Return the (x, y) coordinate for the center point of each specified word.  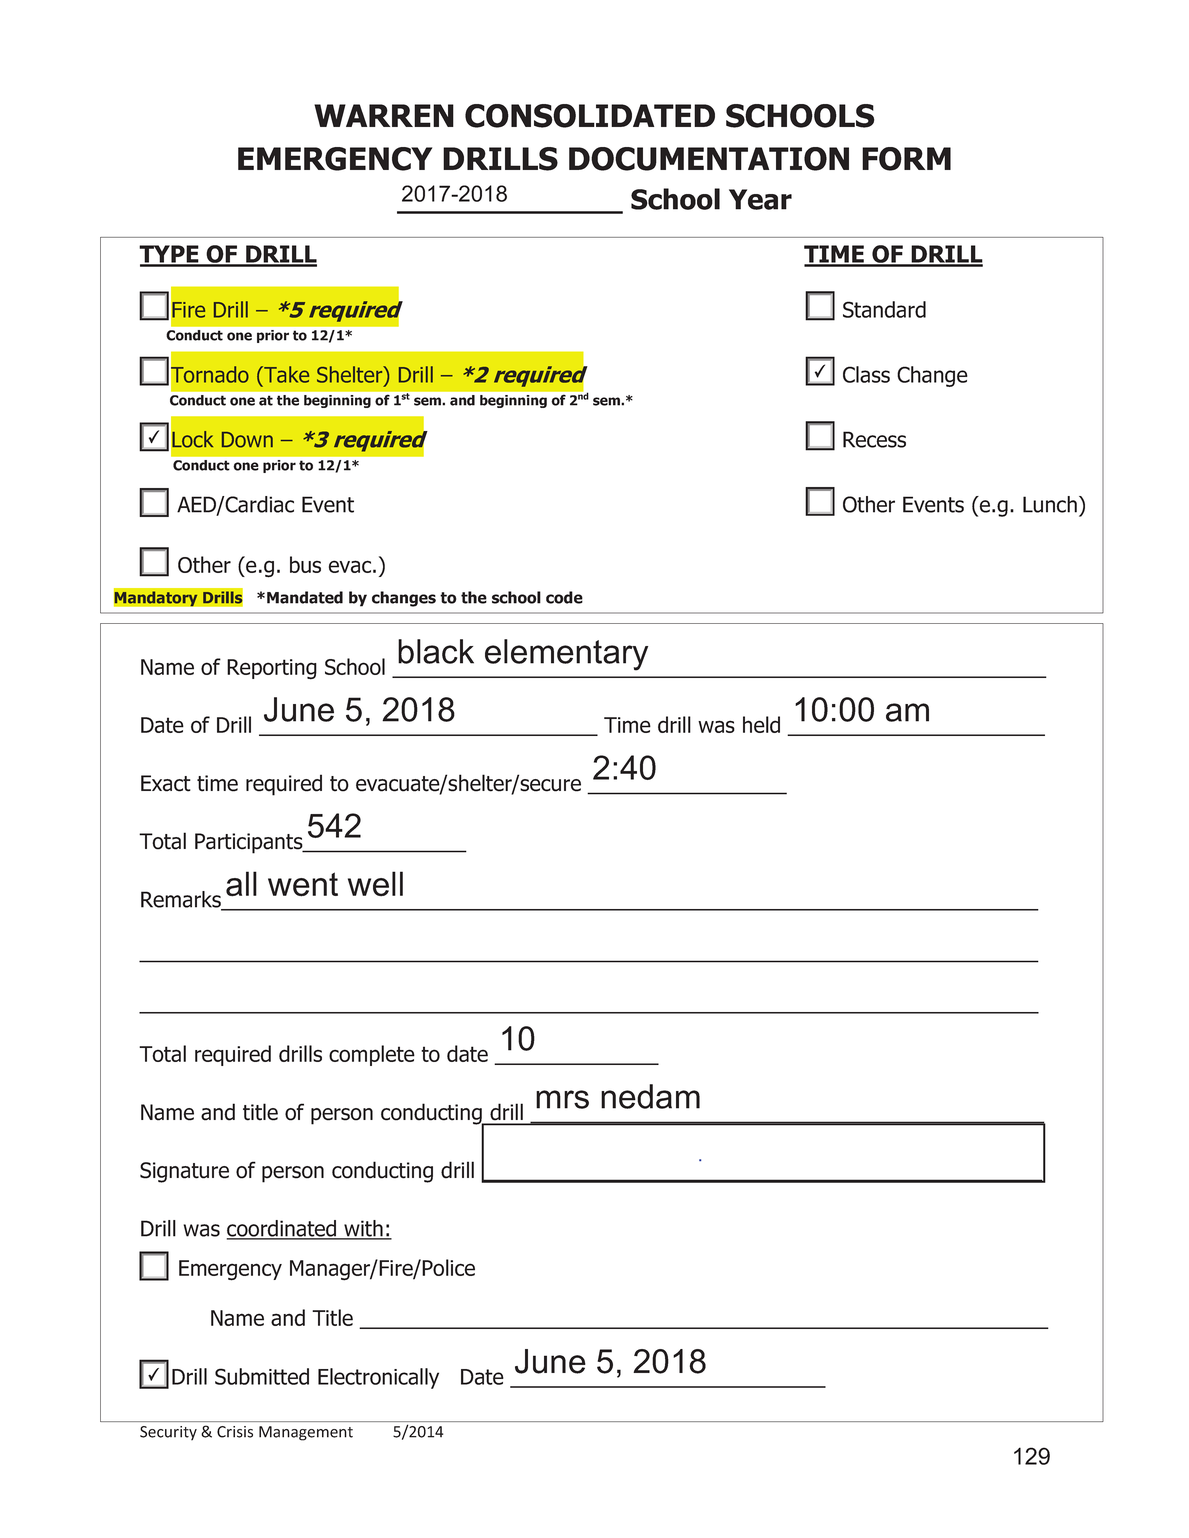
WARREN (384, 115)
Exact (166, 783)
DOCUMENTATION (709, 159)
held (761, 724)
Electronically (378, 1378)
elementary (566, 655)
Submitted (262, 1376)
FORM (906, 159)
